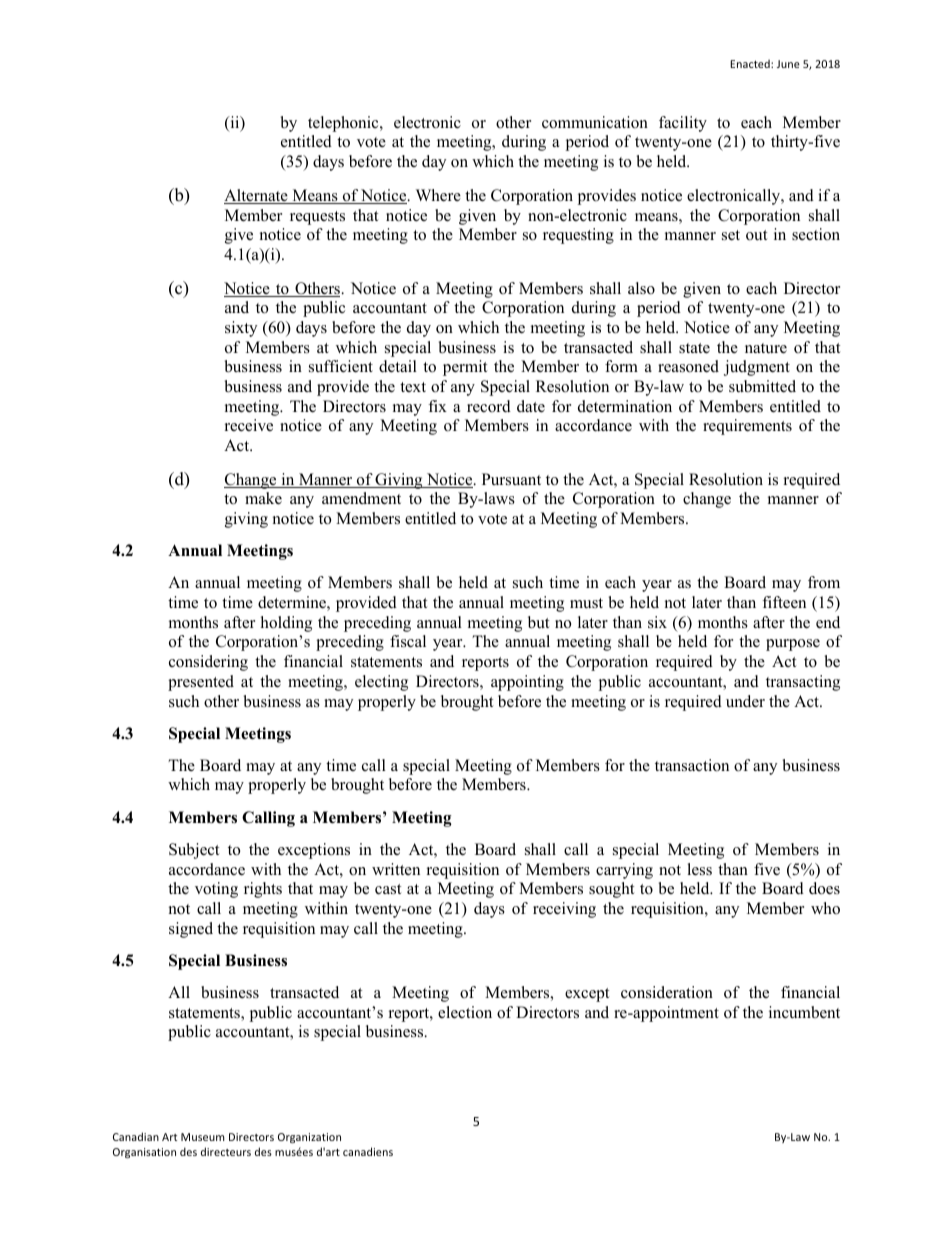 Image resolution: width=952 pixels, height=1233 pixels. What do you see at coordinates (216, 890) in the document?
I see `voting` at bounding box center [216, 890].
